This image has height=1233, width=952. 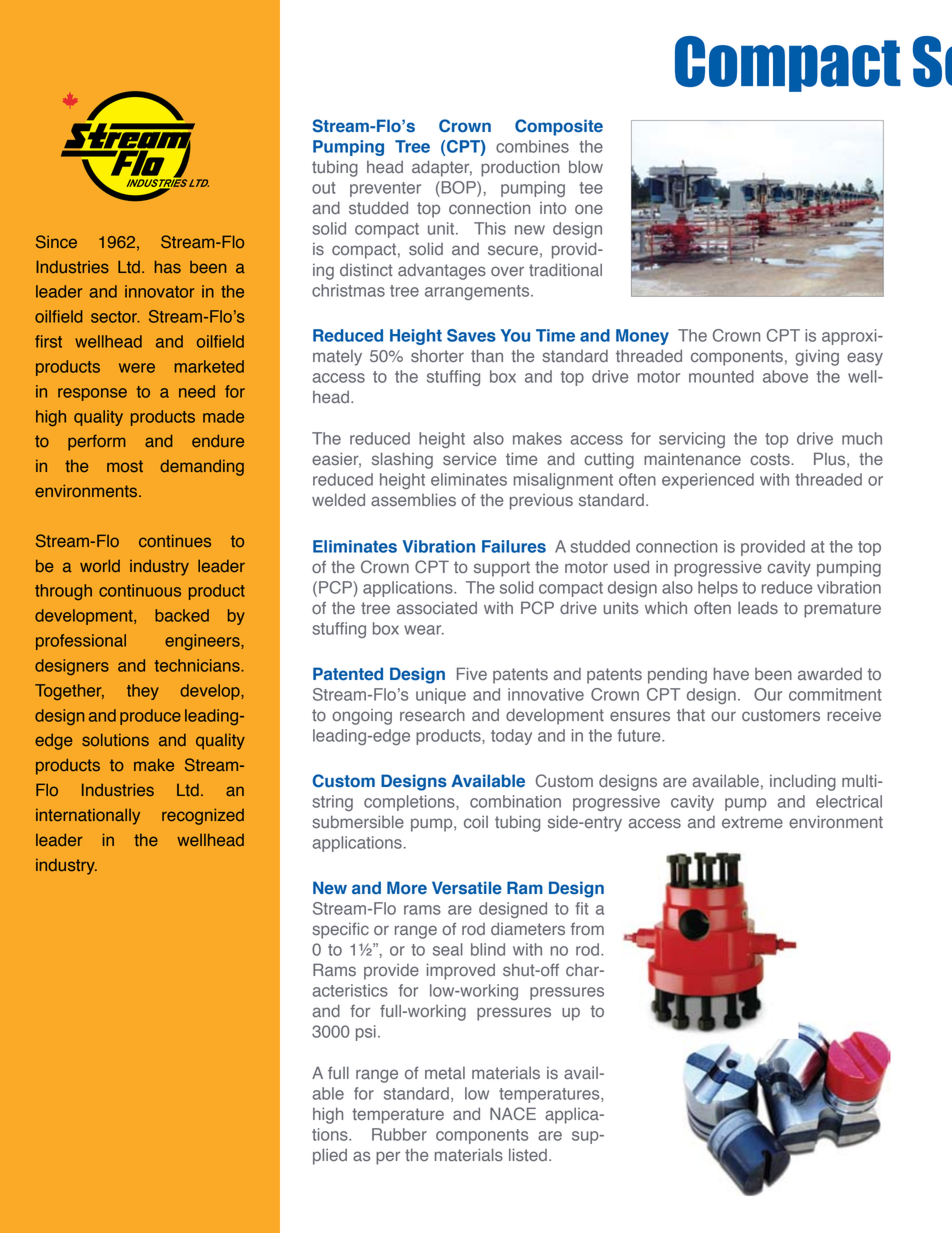 I want to click on were, so click(x=137, y=368).
